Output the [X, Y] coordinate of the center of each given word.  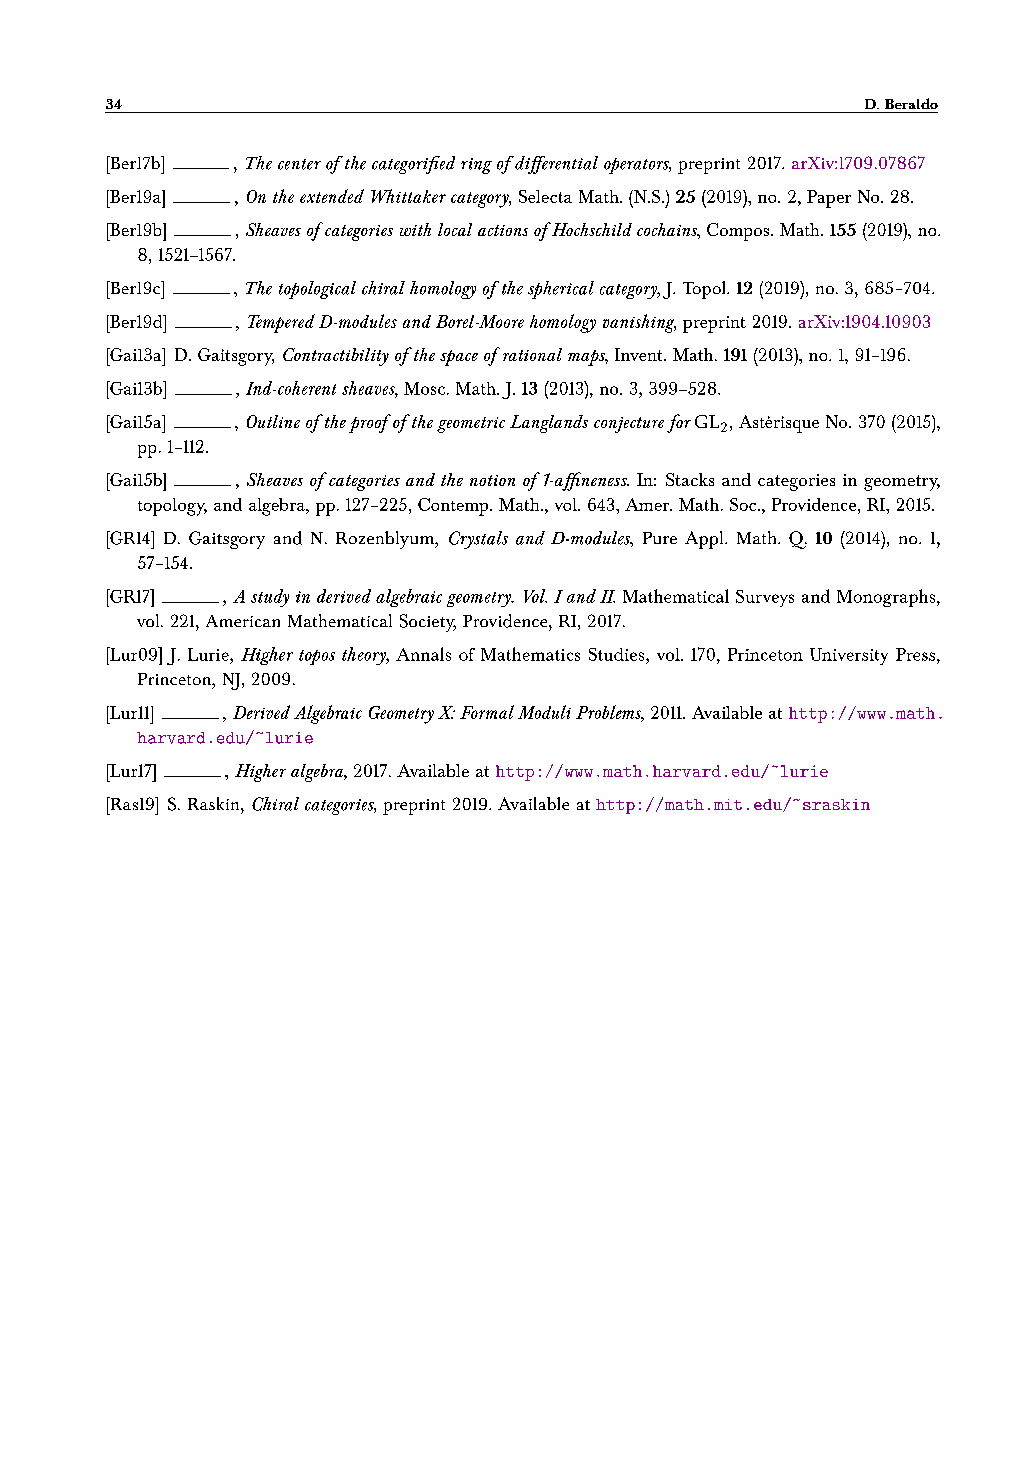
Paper [829, 199]
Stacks [690, 479]
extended [332, 196]
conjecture [629, 425]
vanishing [639, 323]
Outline [273, 421]
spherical [561, 290]
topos [317, 657]
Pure [660, 538]
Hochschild [590, 229]
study [270, 598]
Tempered [281, 323]
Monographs [886, 598]
